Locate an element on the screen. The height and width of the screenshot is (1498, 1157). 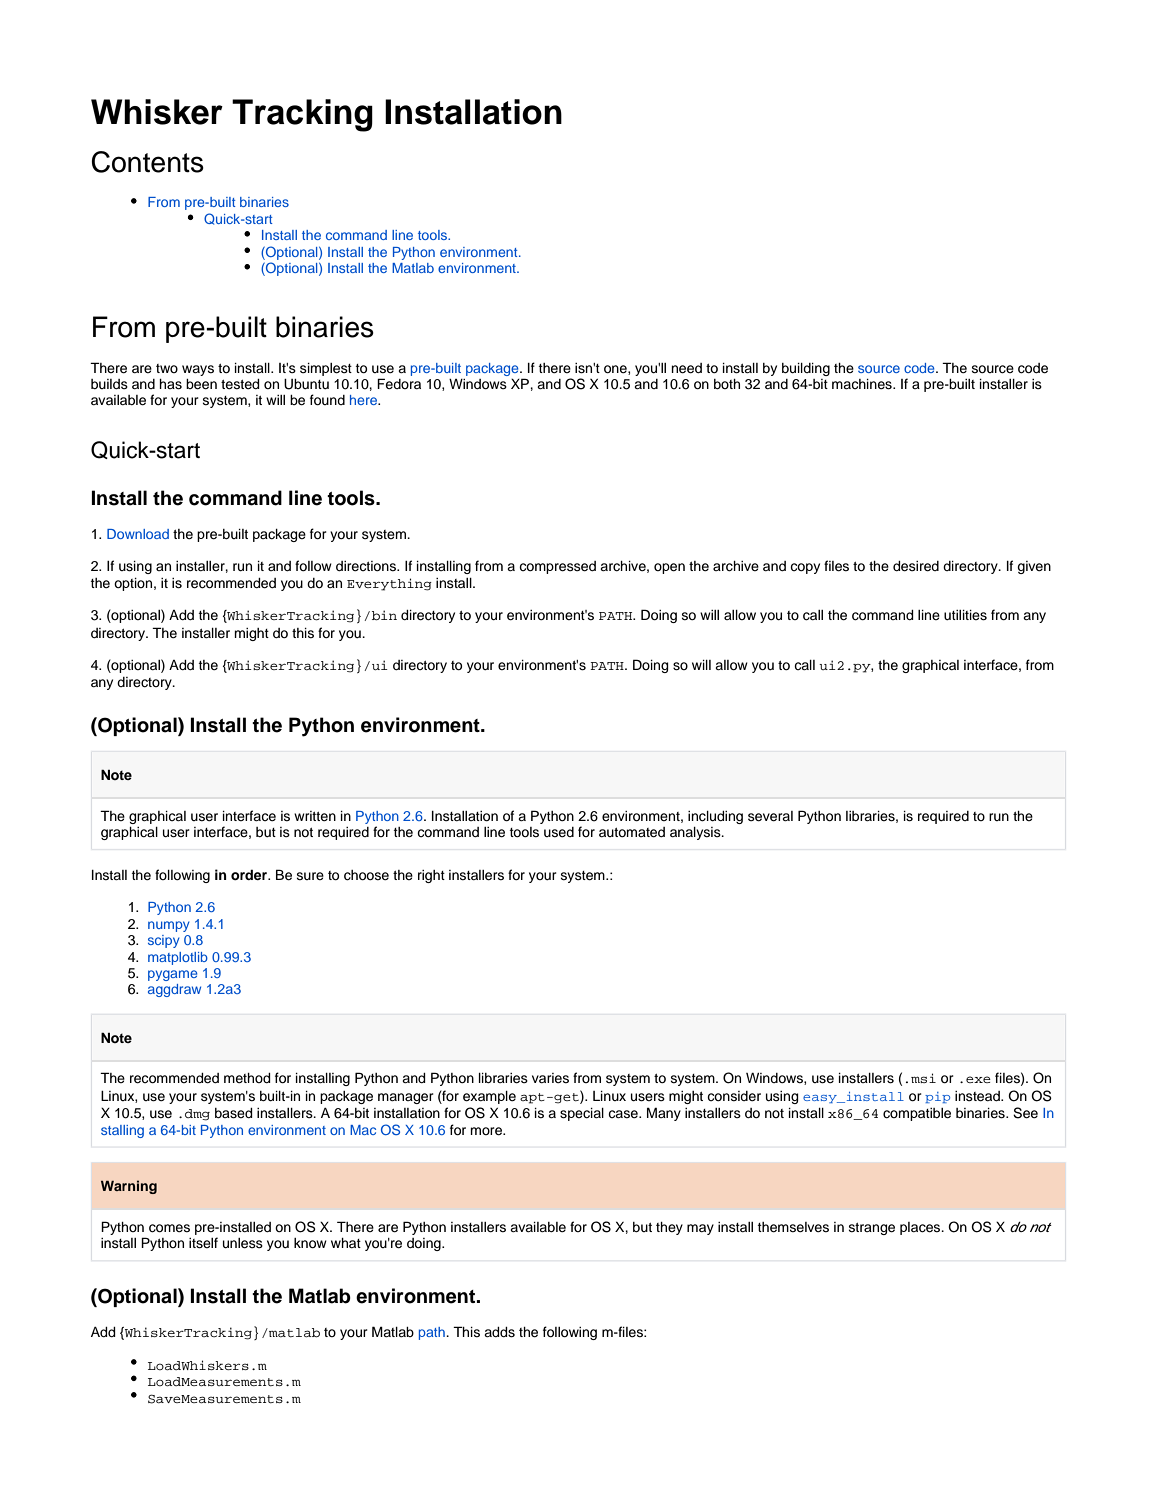
several is located at coordinates (770, 816).
